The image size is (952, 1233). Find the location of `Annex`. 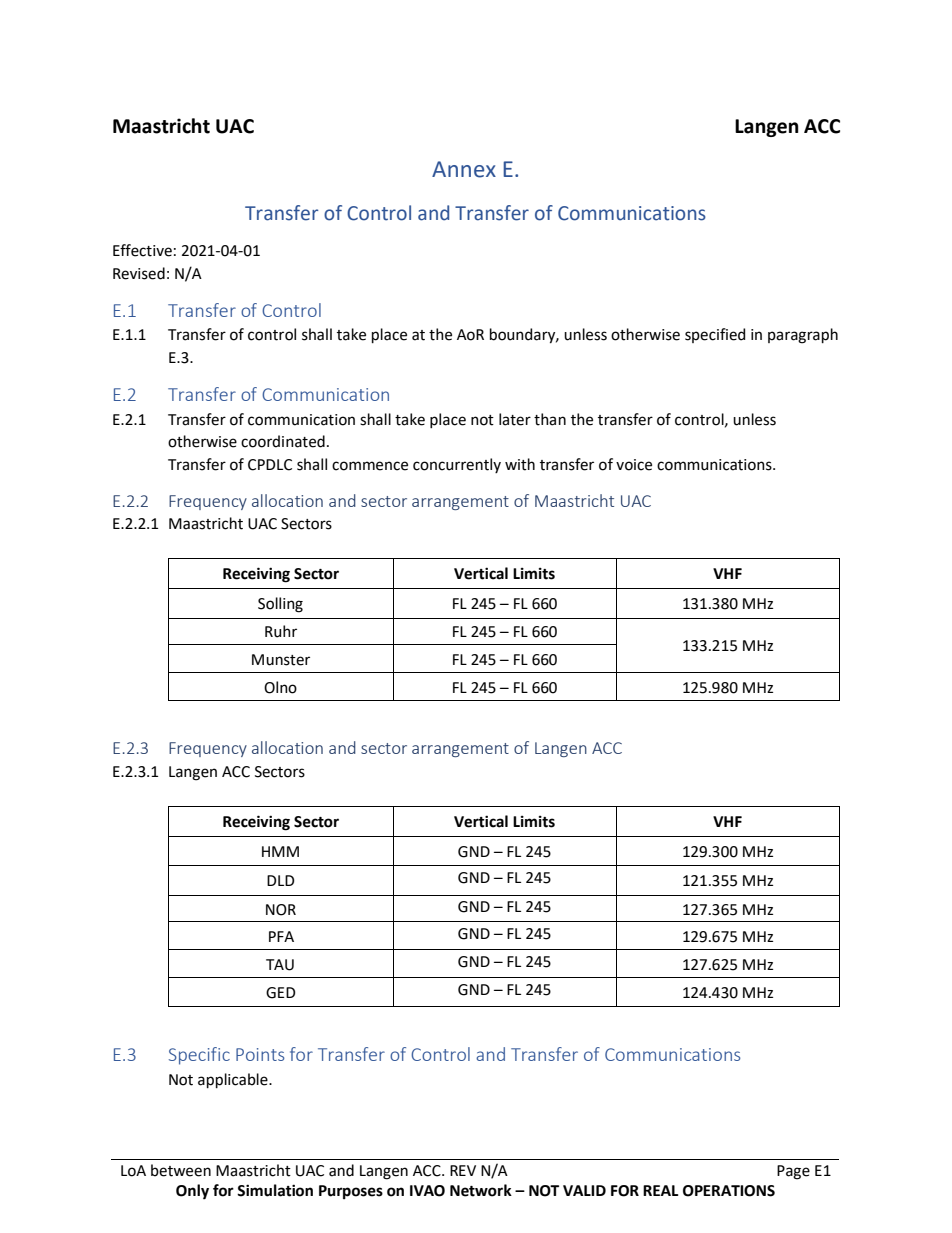

Annex is located at coordinates (464, 169).
